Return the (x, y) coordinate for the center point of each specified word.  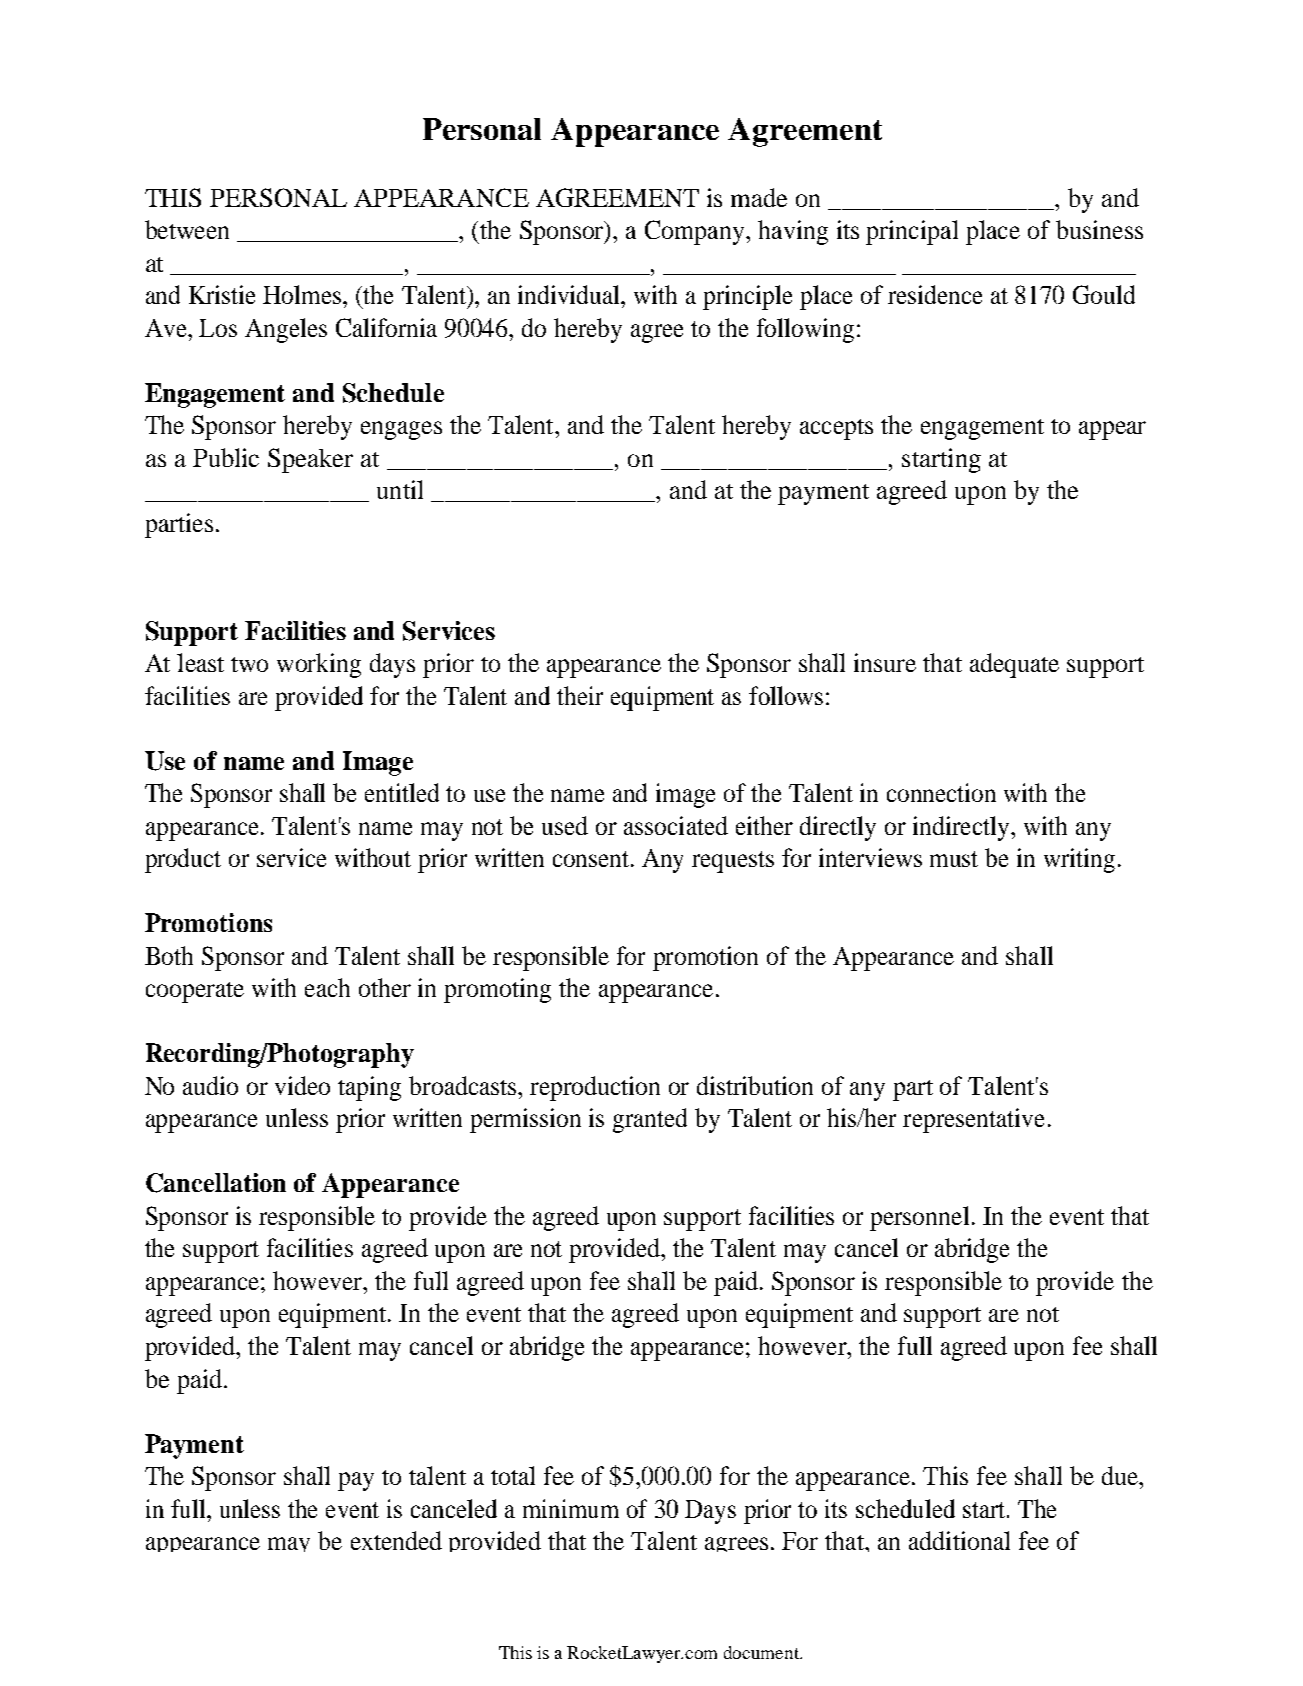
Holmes (303, 294)
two (249, 664)
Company (696, 232)
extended (396, 1540)
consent (592, 859)
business (1099, 229)
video (302, 1085)
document (763, 1652)
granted (650, 1120)
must (954, 859)
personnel (919, 1218)
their (580, 695)
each (327, 987)
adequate (1014, 665)
